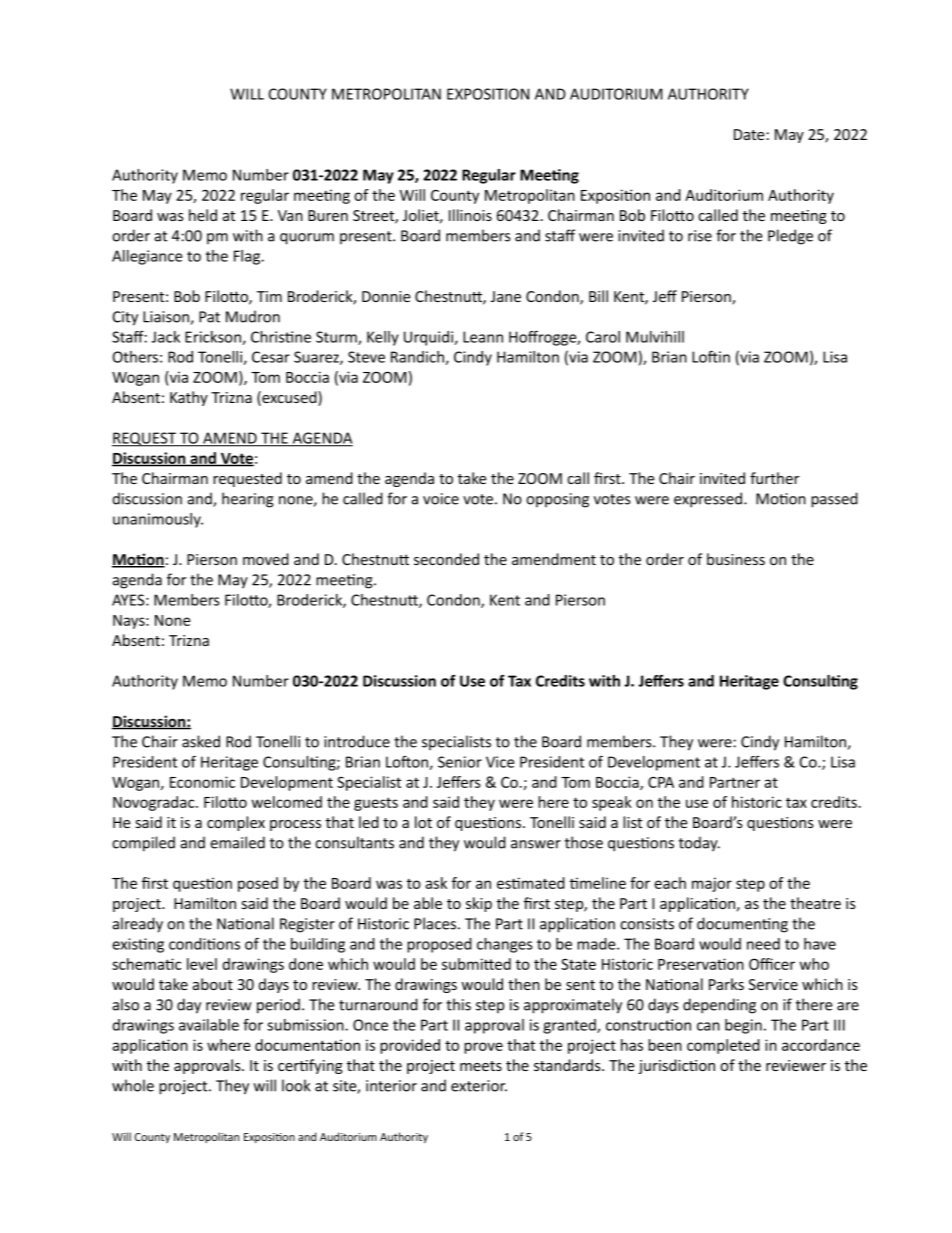  Describe the element at coordinates (203, 215) in the screenshot. I see `held` at that location.
